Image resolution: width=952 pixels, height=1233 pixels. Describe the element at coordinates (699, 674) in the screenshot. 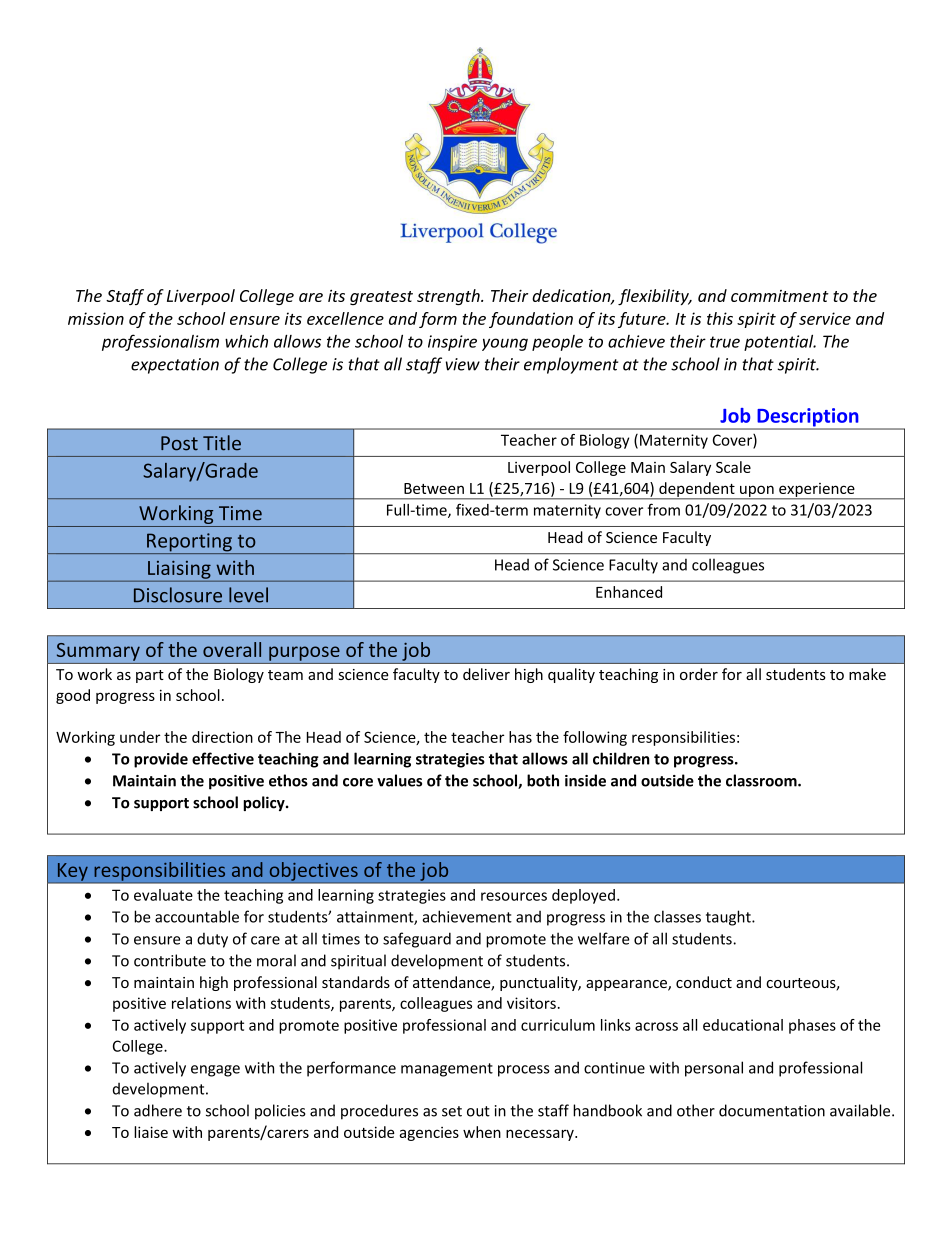

I see `order` at that location.
